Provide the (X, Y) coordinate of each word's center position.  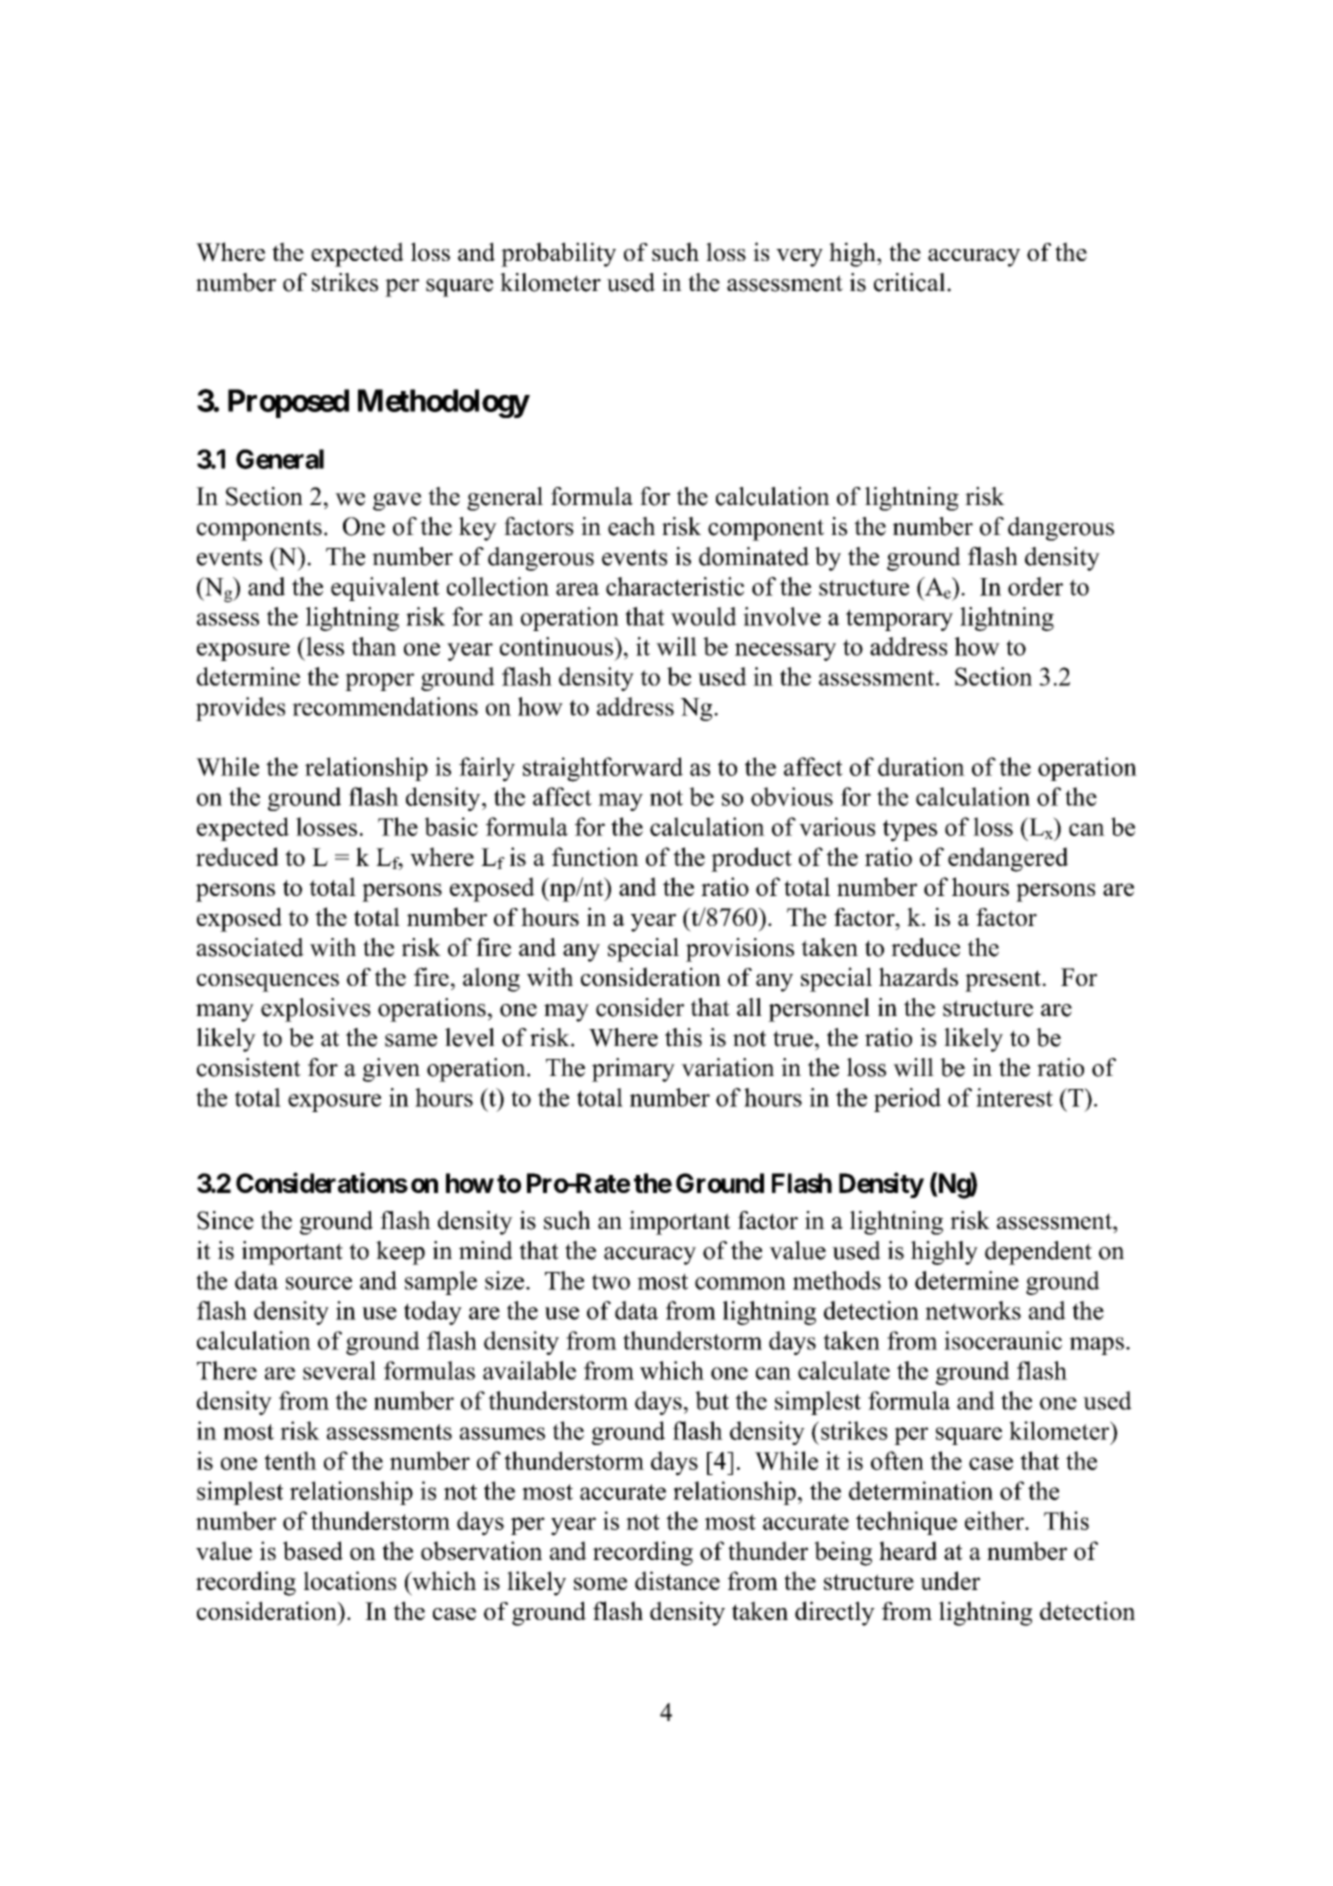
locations (350, 1580)
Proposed (288, 403)
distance (677, 1580)
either (995, 1520)
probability (558, 254)
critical (911, 282)
